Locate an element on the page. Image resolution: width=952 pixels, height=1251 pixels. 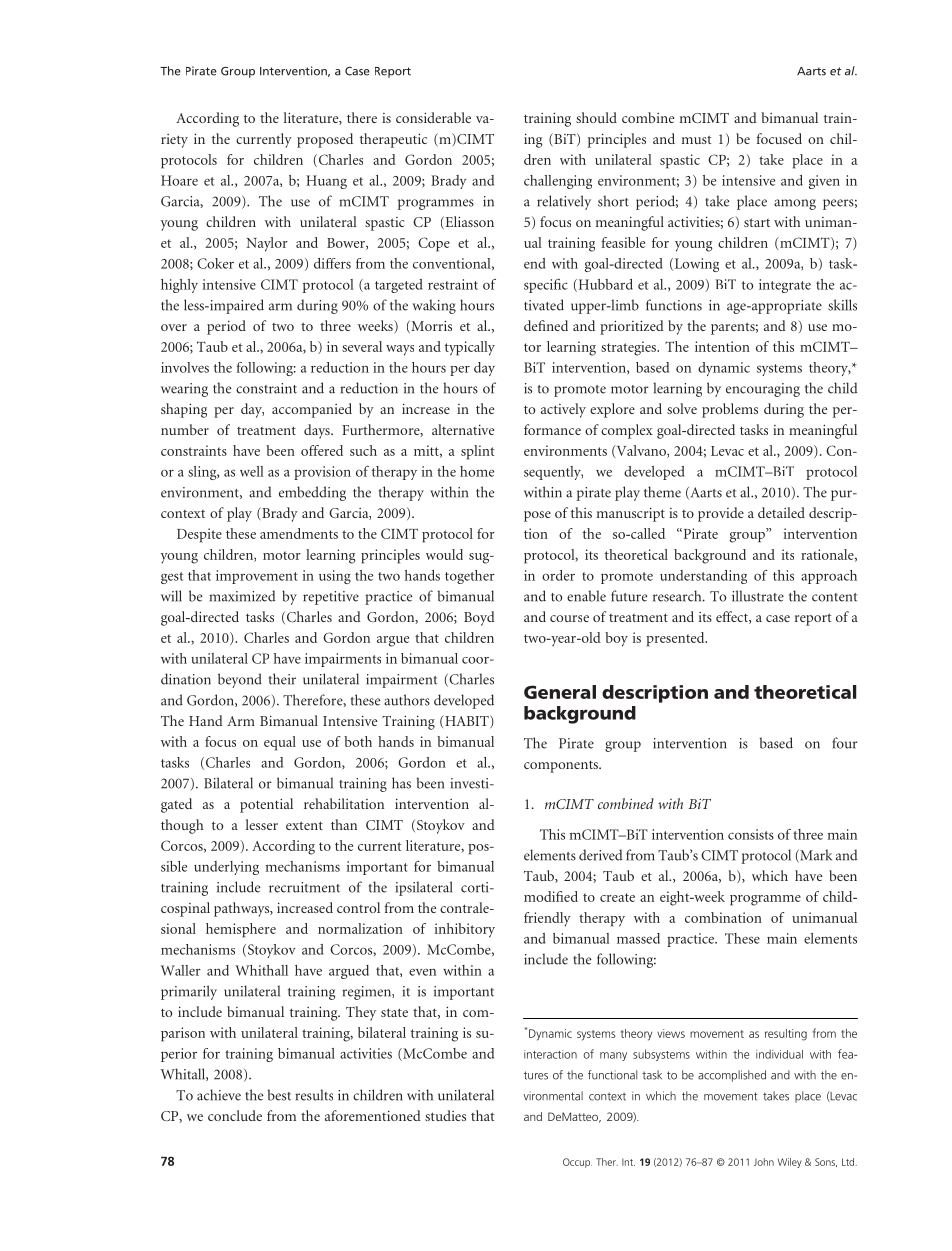
home is located at coordinates (477, 471).
